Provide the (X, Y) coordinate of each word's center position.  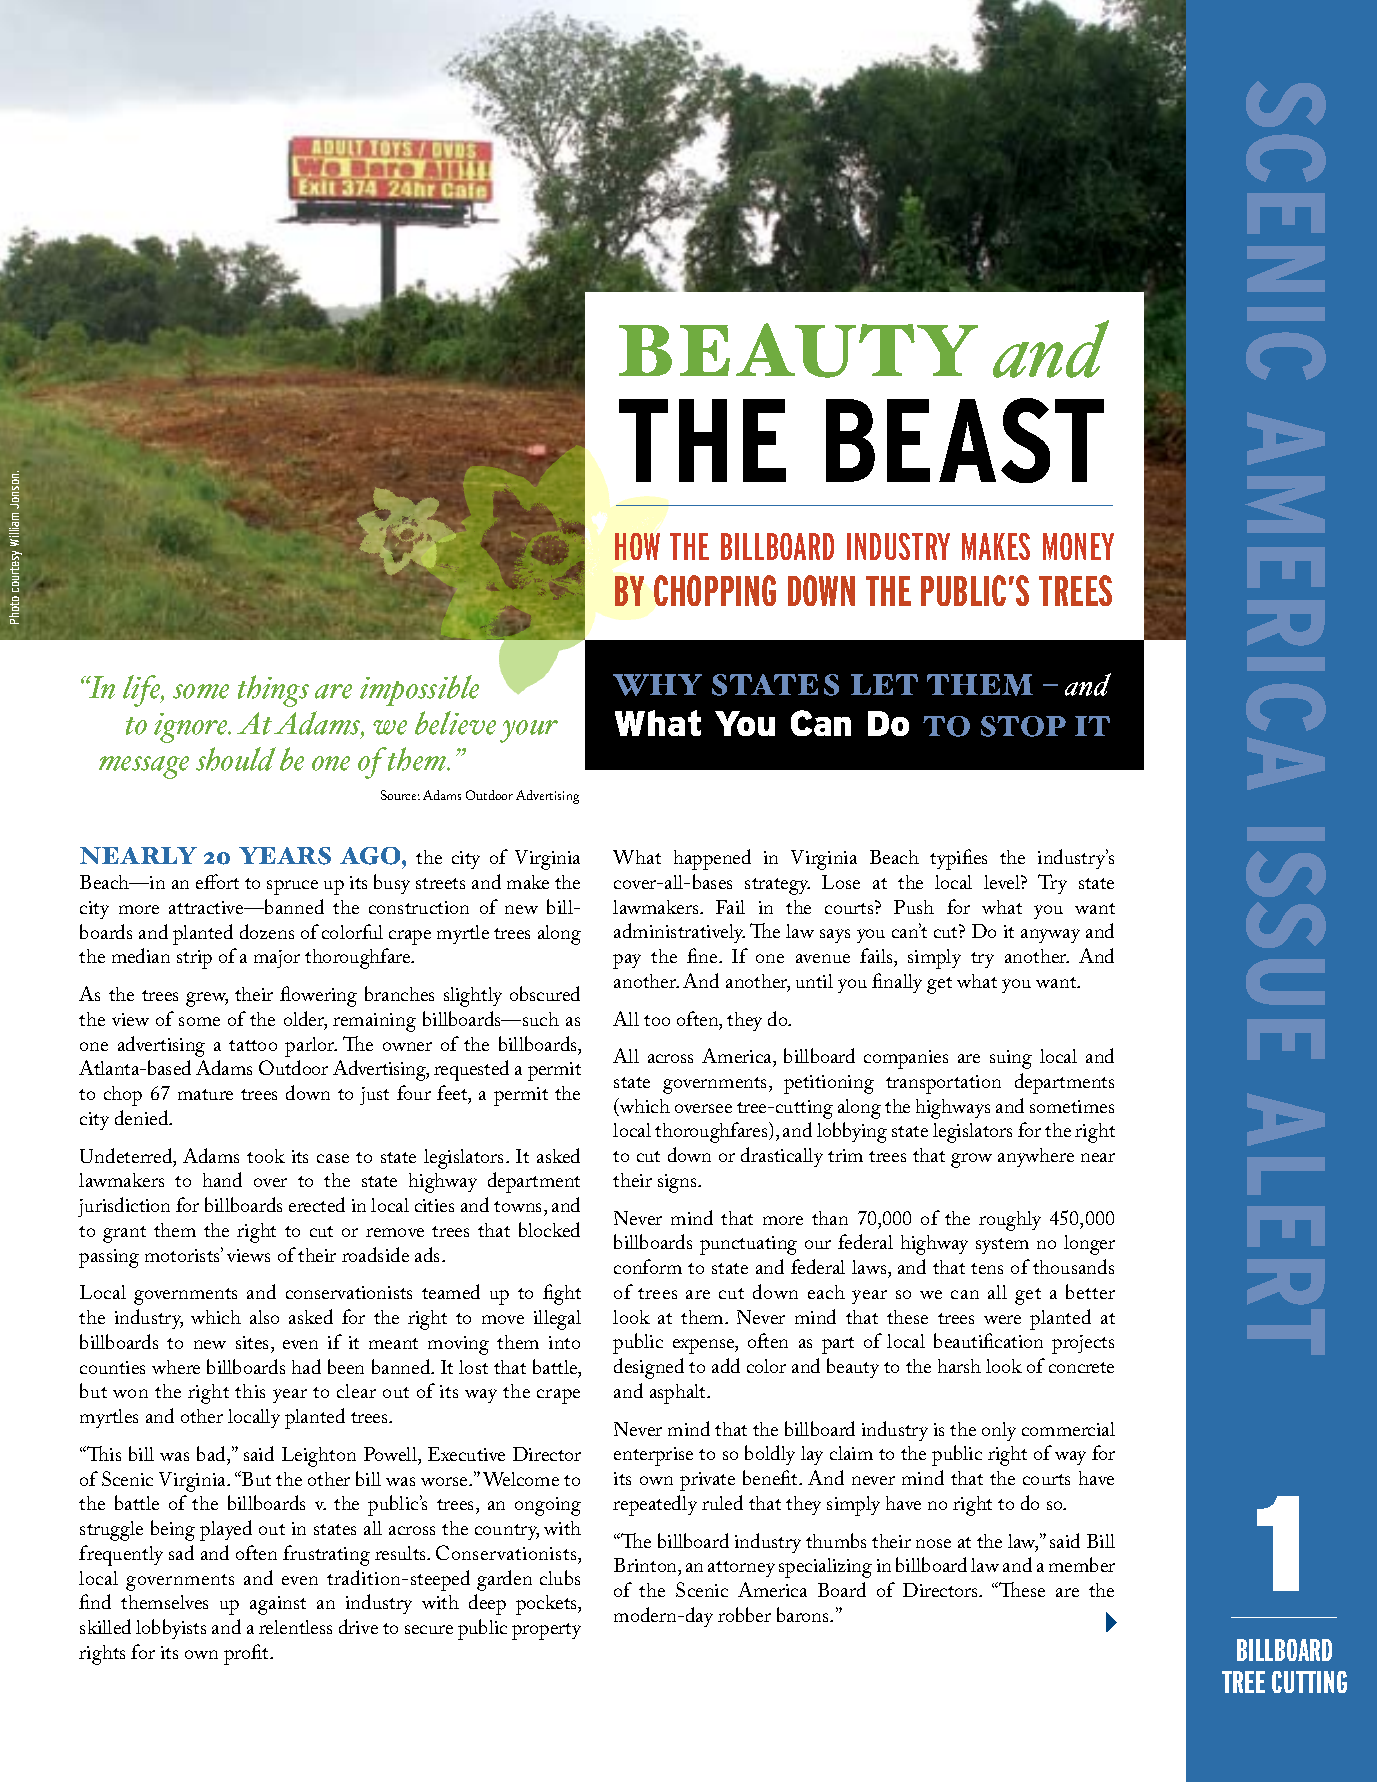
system (1002, 1246)
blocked (549, 1229)
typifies (958, 859)
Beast (965, 440)
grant (124, 1234)
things (273, 691)
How (637, 546)
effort (217, 881)
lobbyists (171, 1629)
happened (712, 859)
